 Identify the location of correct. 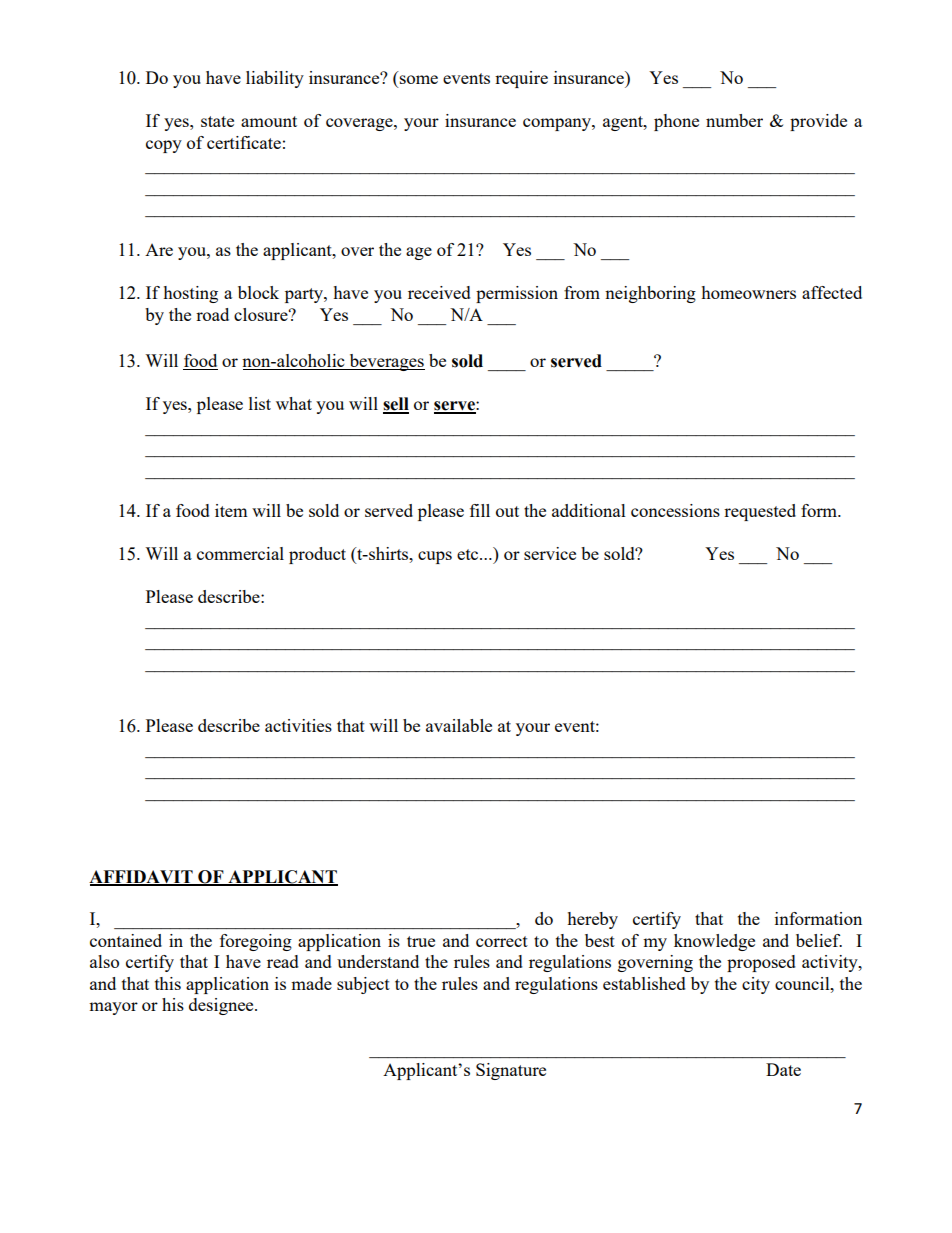
(502, 941).
